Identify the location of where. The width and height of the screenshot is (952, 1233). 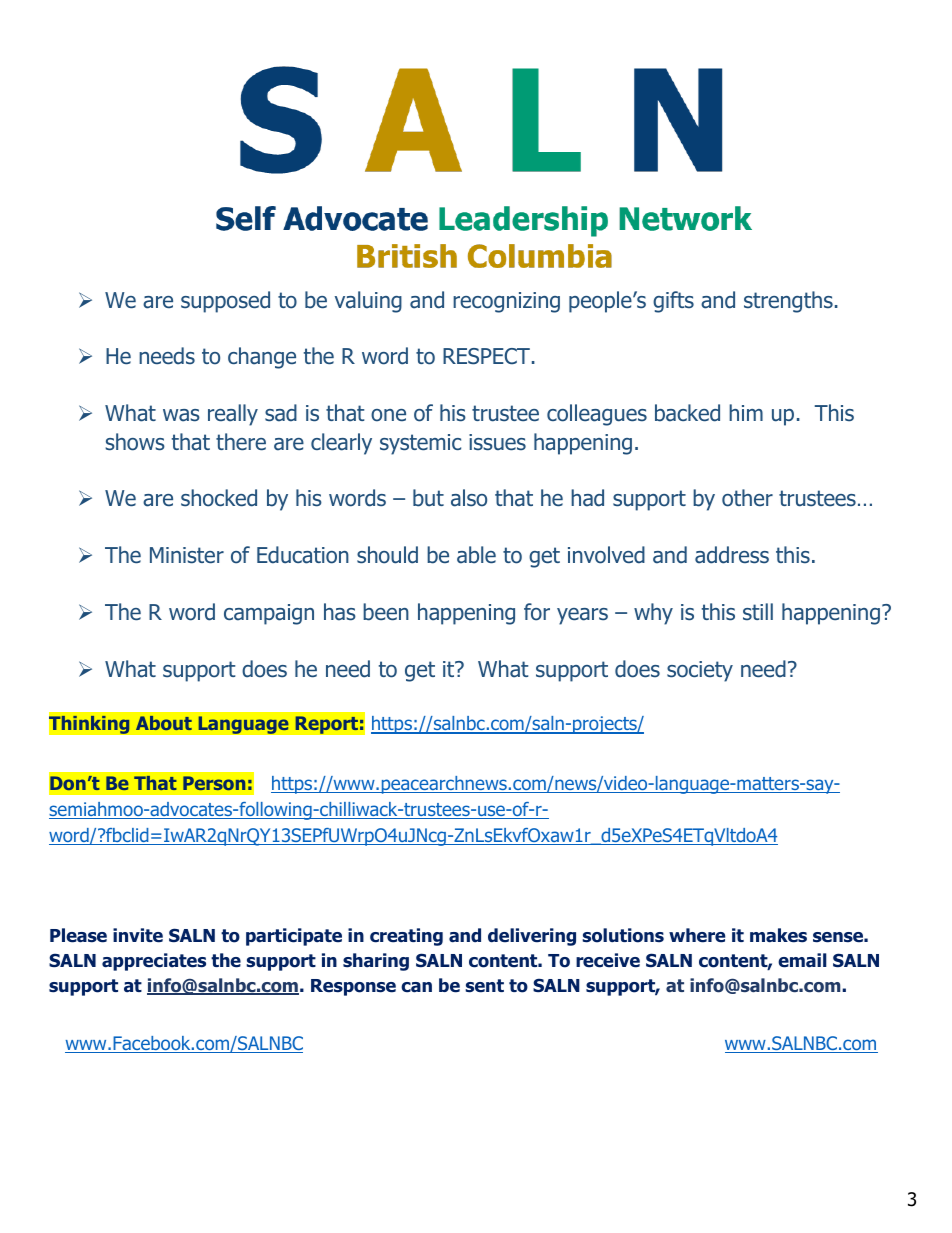
(697, 935).
